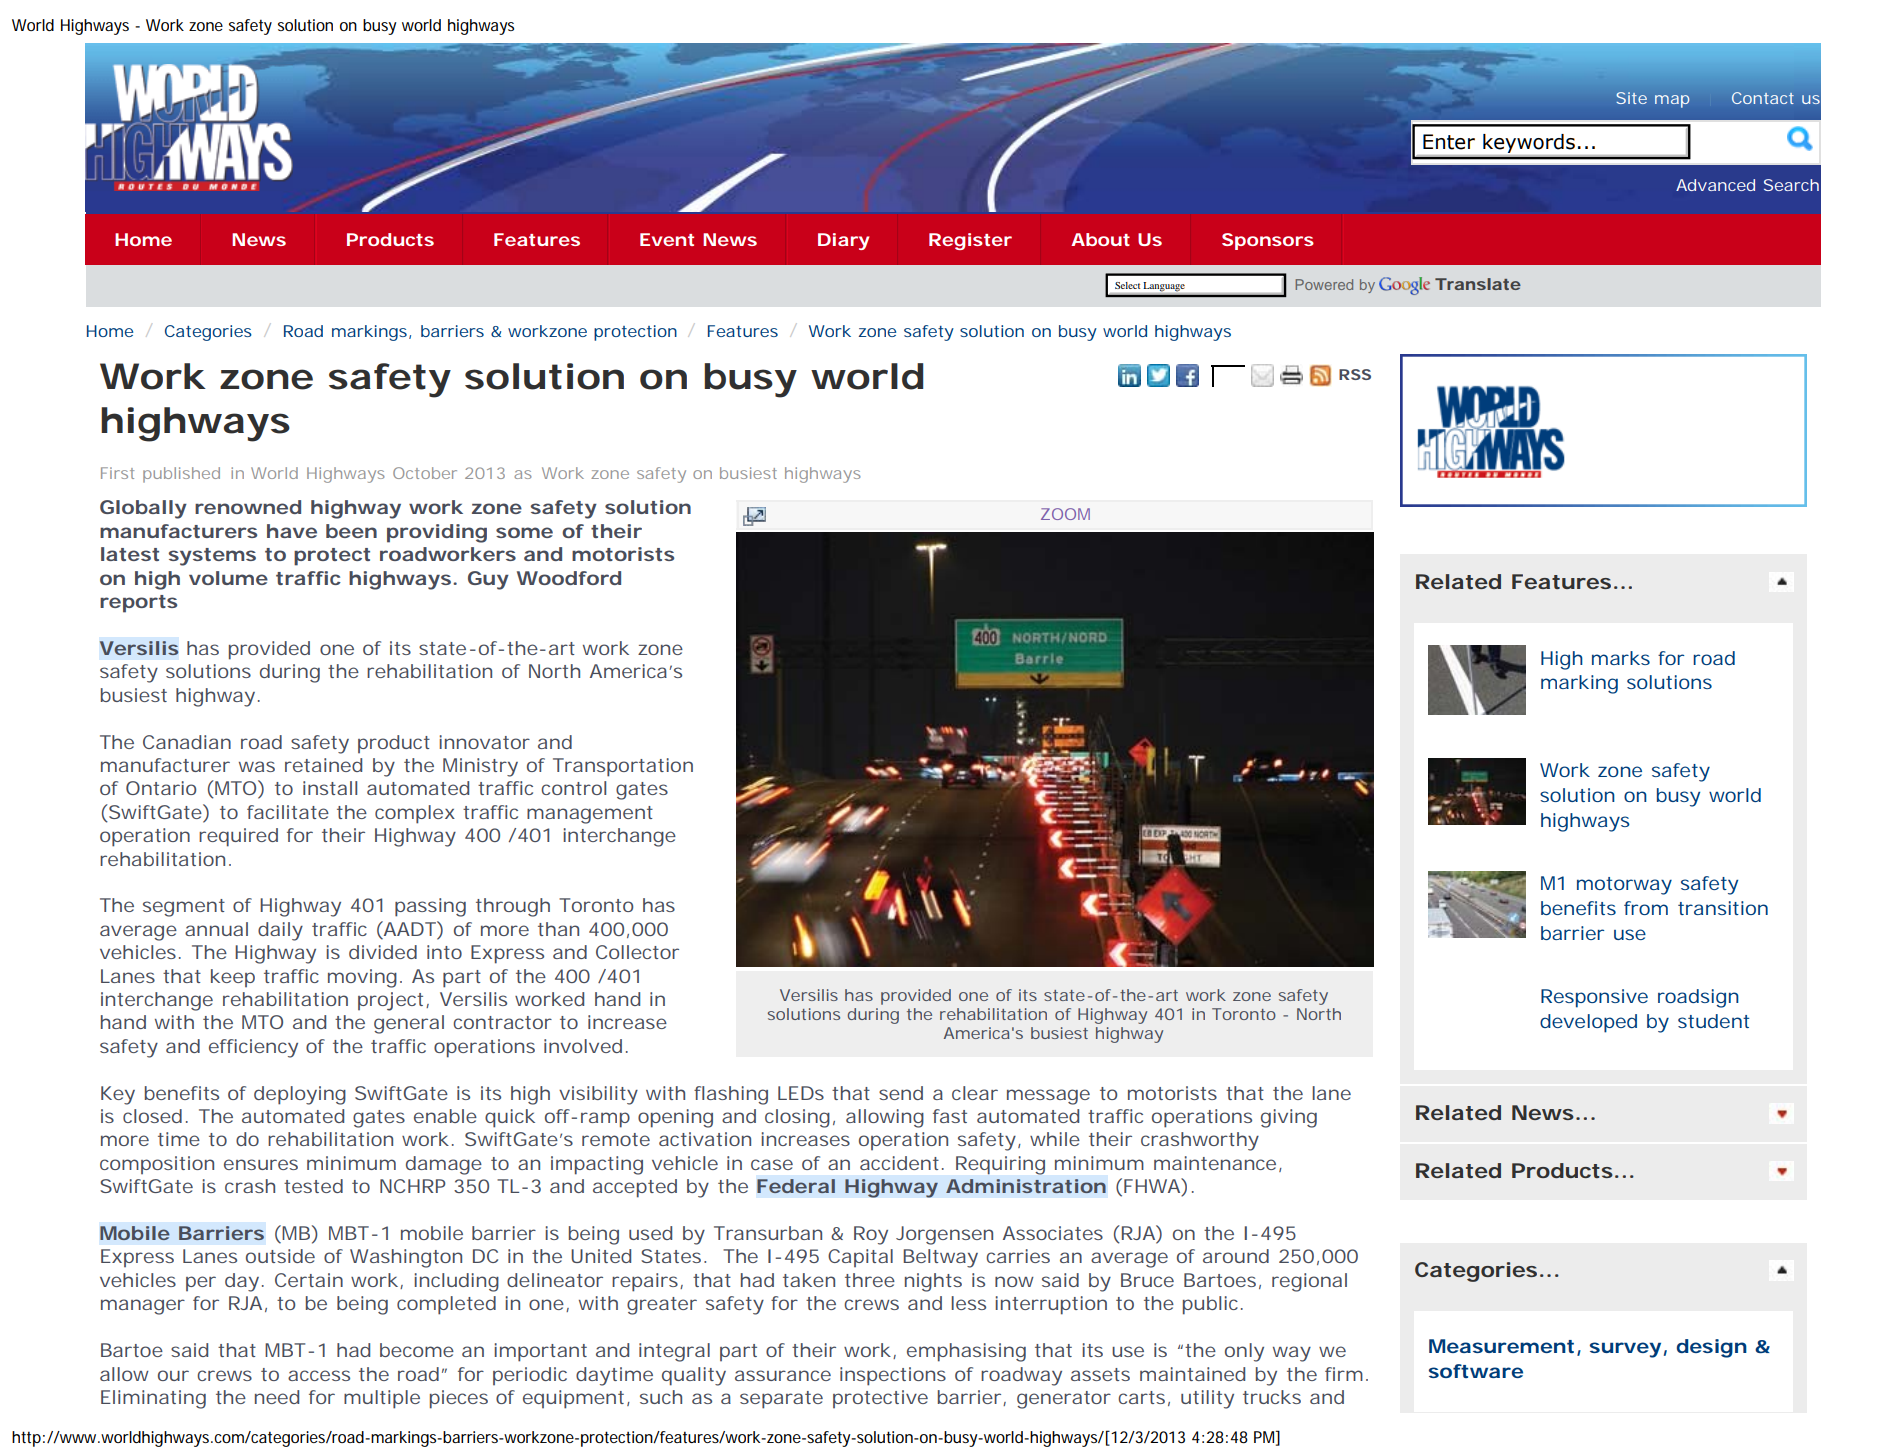 The image size is (1883, 1455). What do you see at coordinates (966, 1352) in the screenshot?
I see `emphasising` at bounding box center [966, 1352].
